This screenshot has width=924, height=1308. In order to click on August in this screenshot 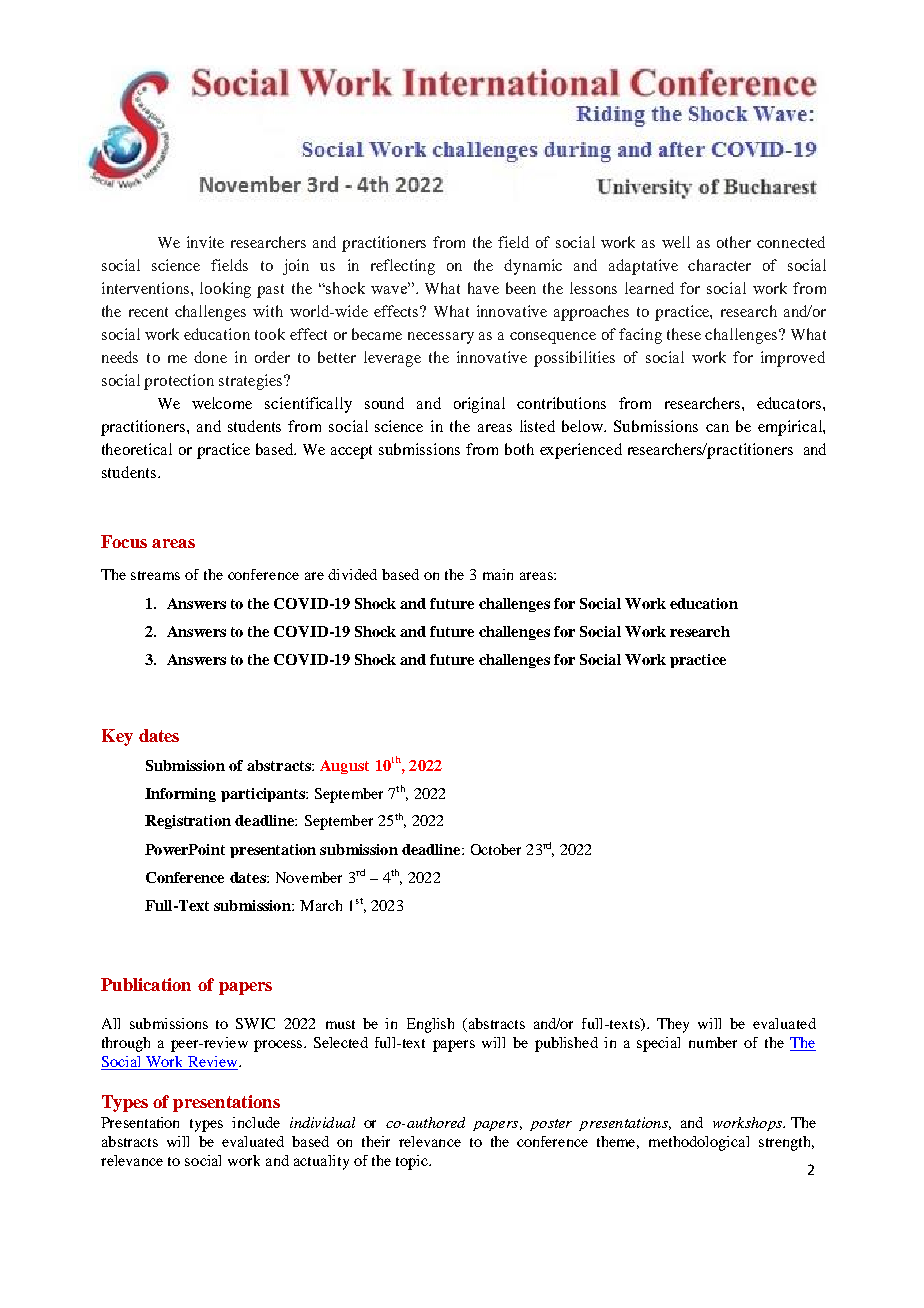, I will do `click(344, 767)`.
